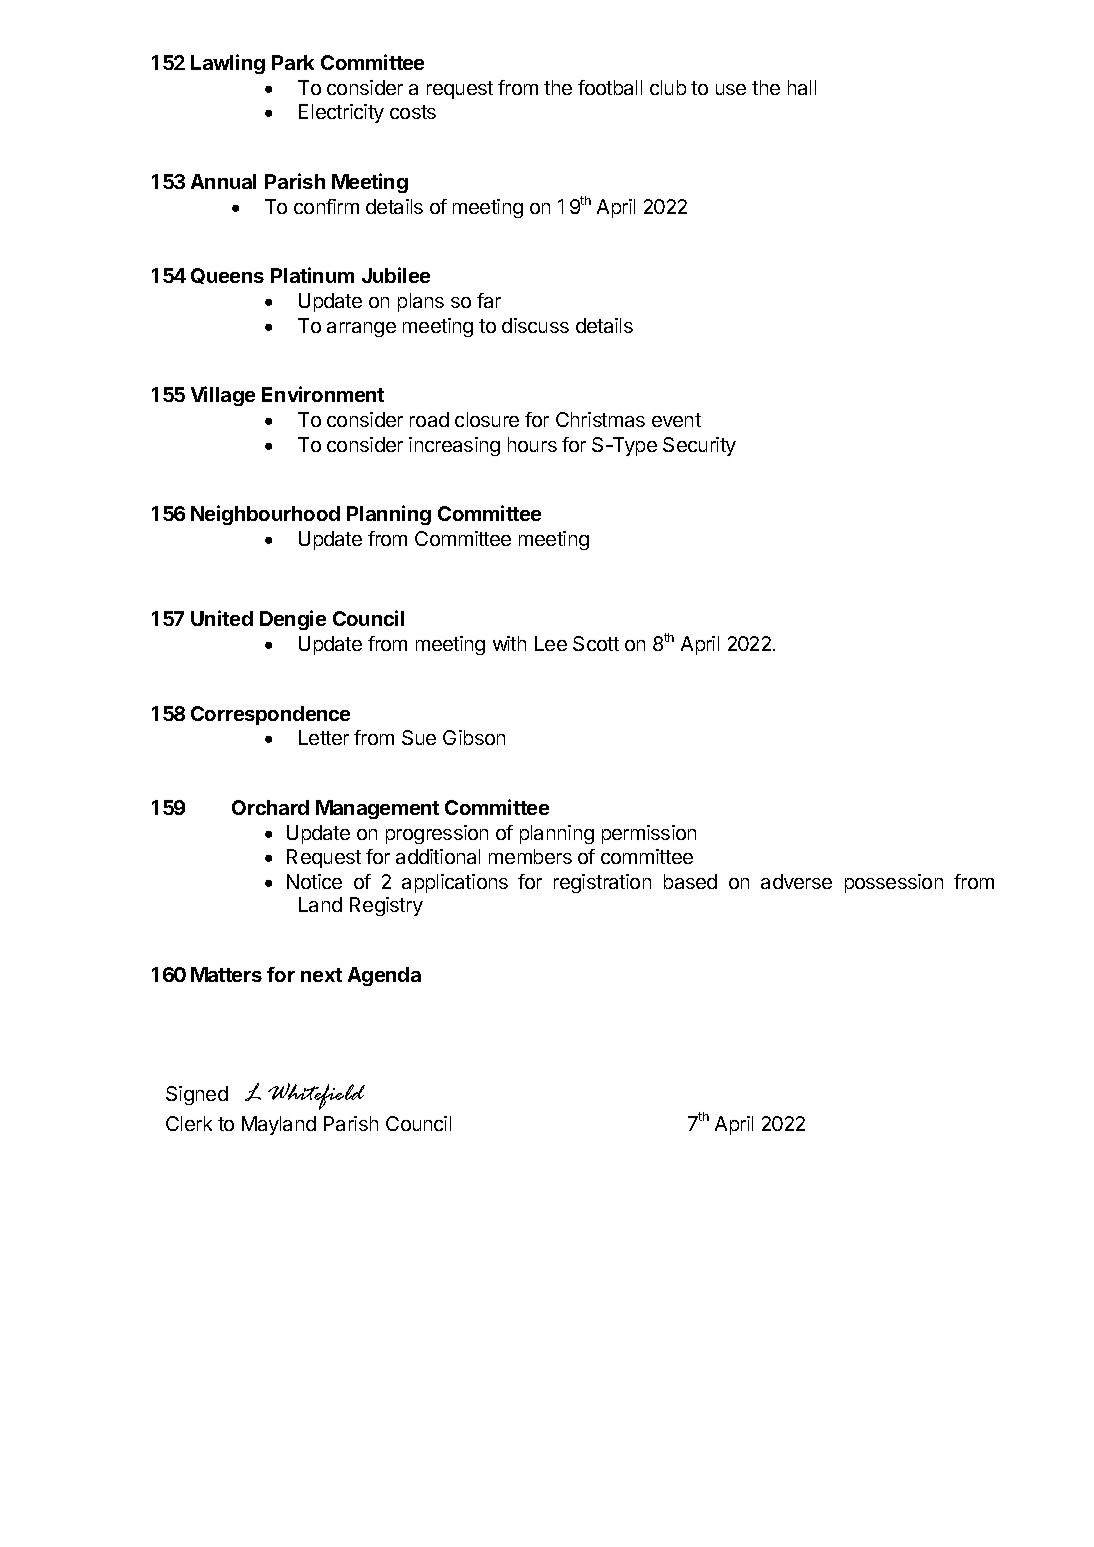 The image size is (1094, 1547). I want to click on Agenda, so click(384, 976).
